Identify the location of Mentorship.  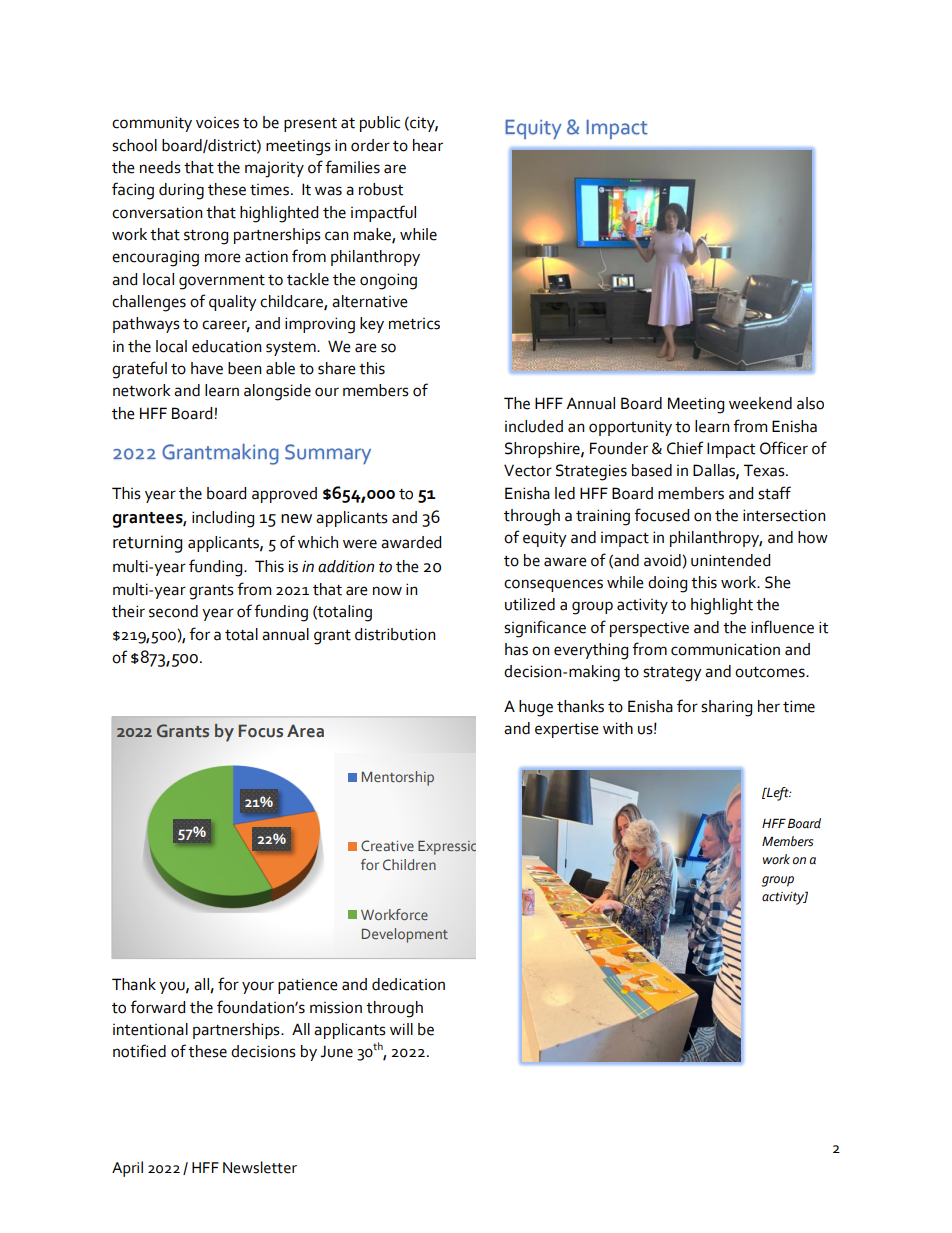
(398, 778).
